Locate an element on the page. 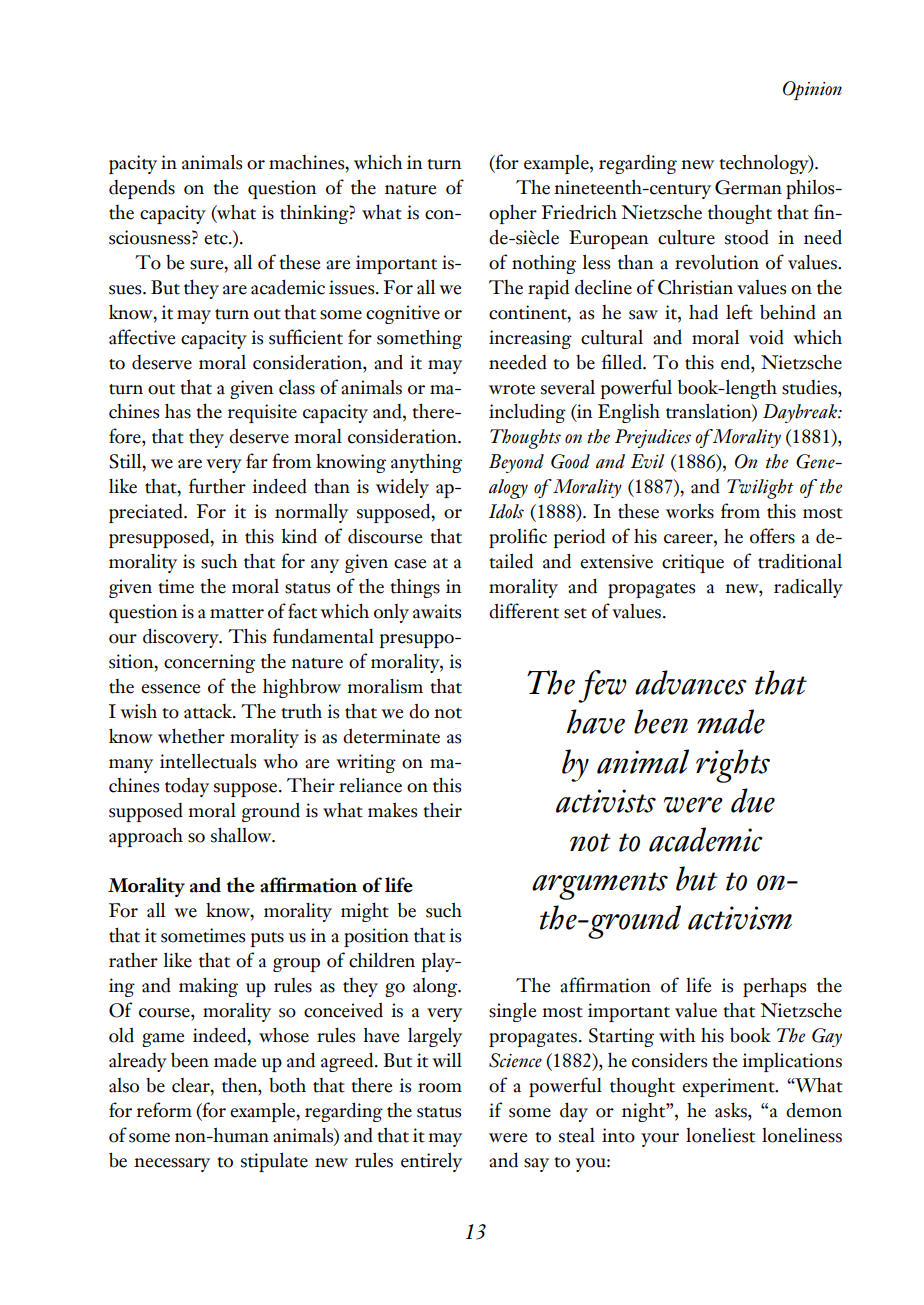 The height and width of the page is (1305, 924). shallow is located at coordinates (242, 835).
